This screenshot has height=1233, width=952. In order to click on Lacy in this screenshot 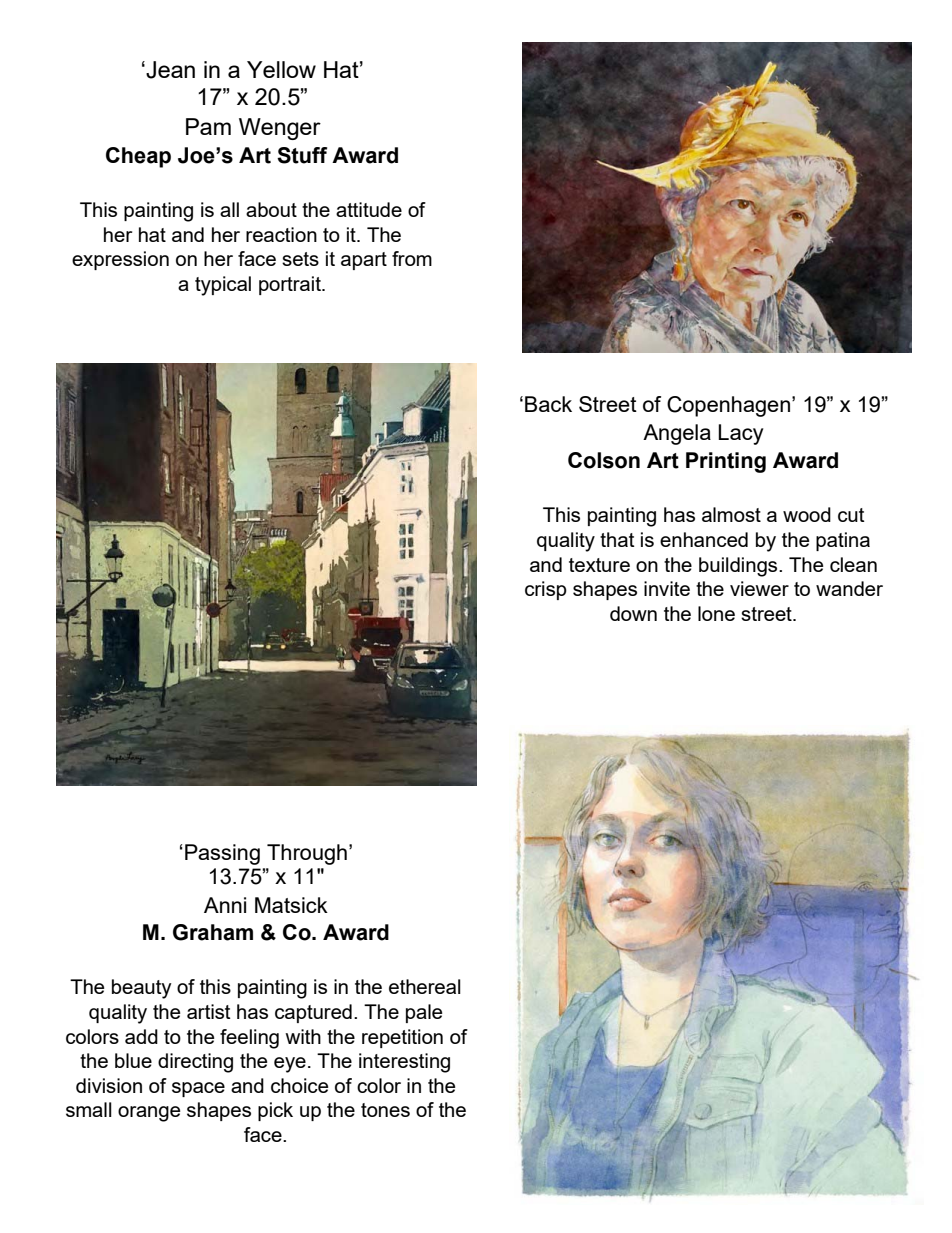, I will do `click(740, 434)`.
